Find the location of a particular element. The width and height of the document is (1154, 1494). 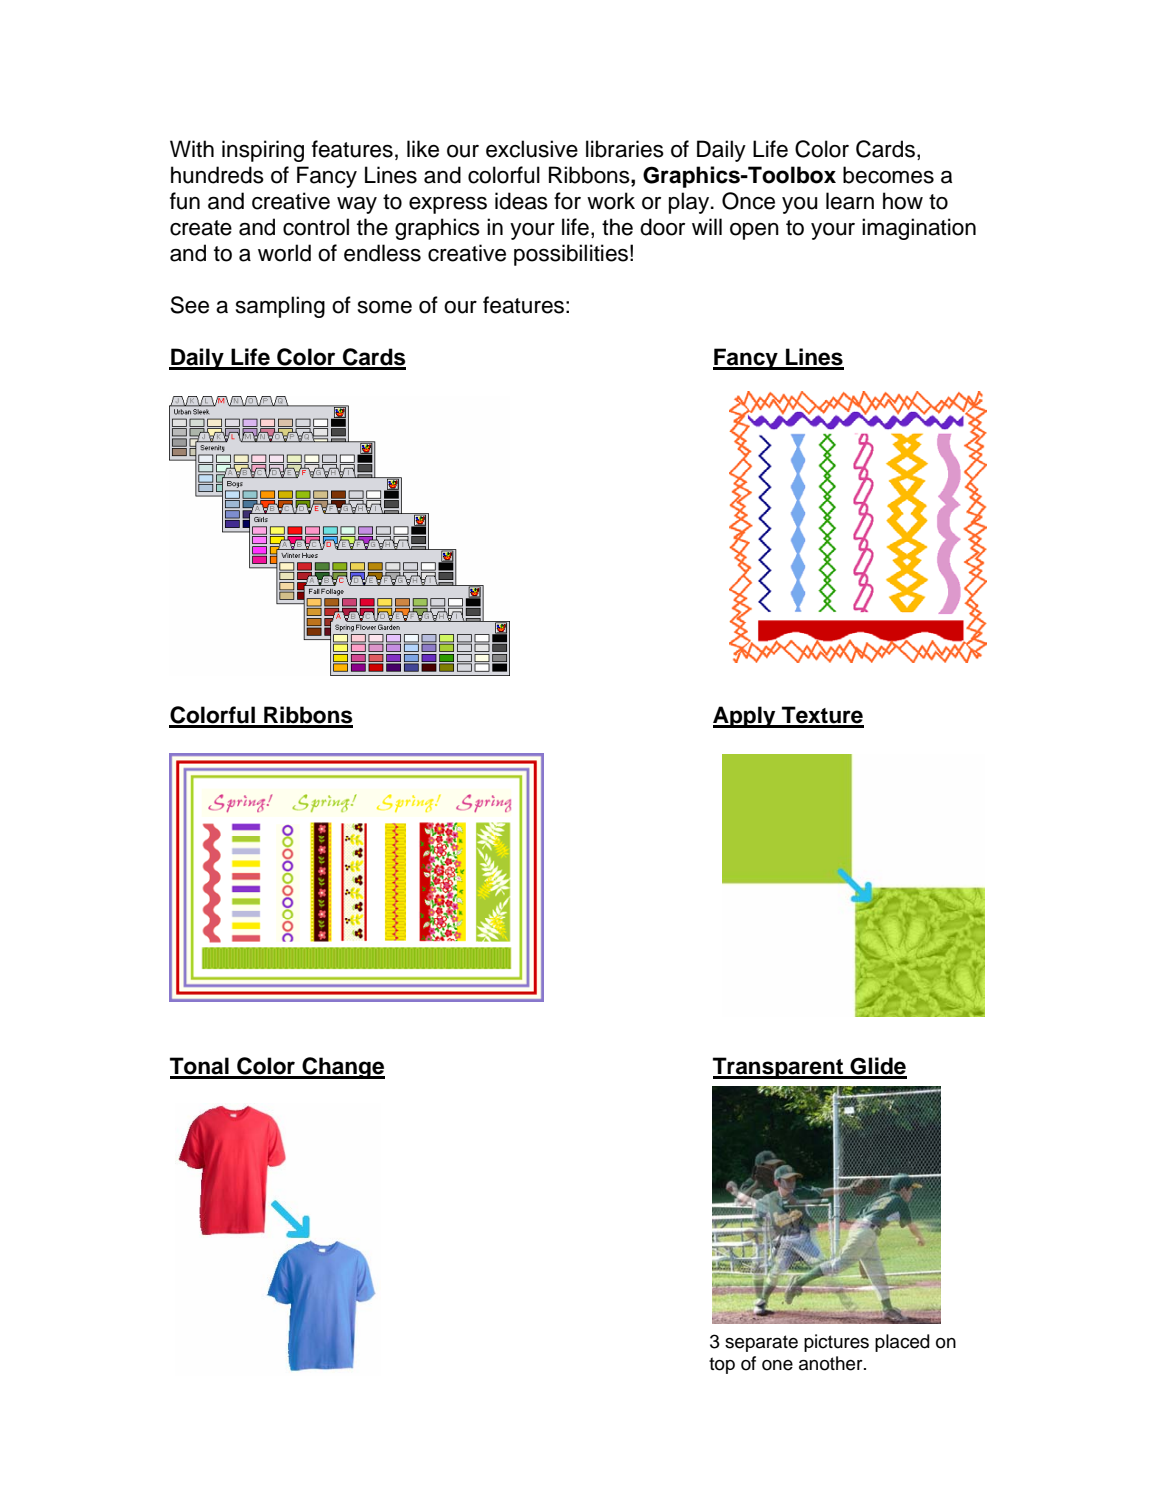

separate is located at coordinates (761, 1343).
